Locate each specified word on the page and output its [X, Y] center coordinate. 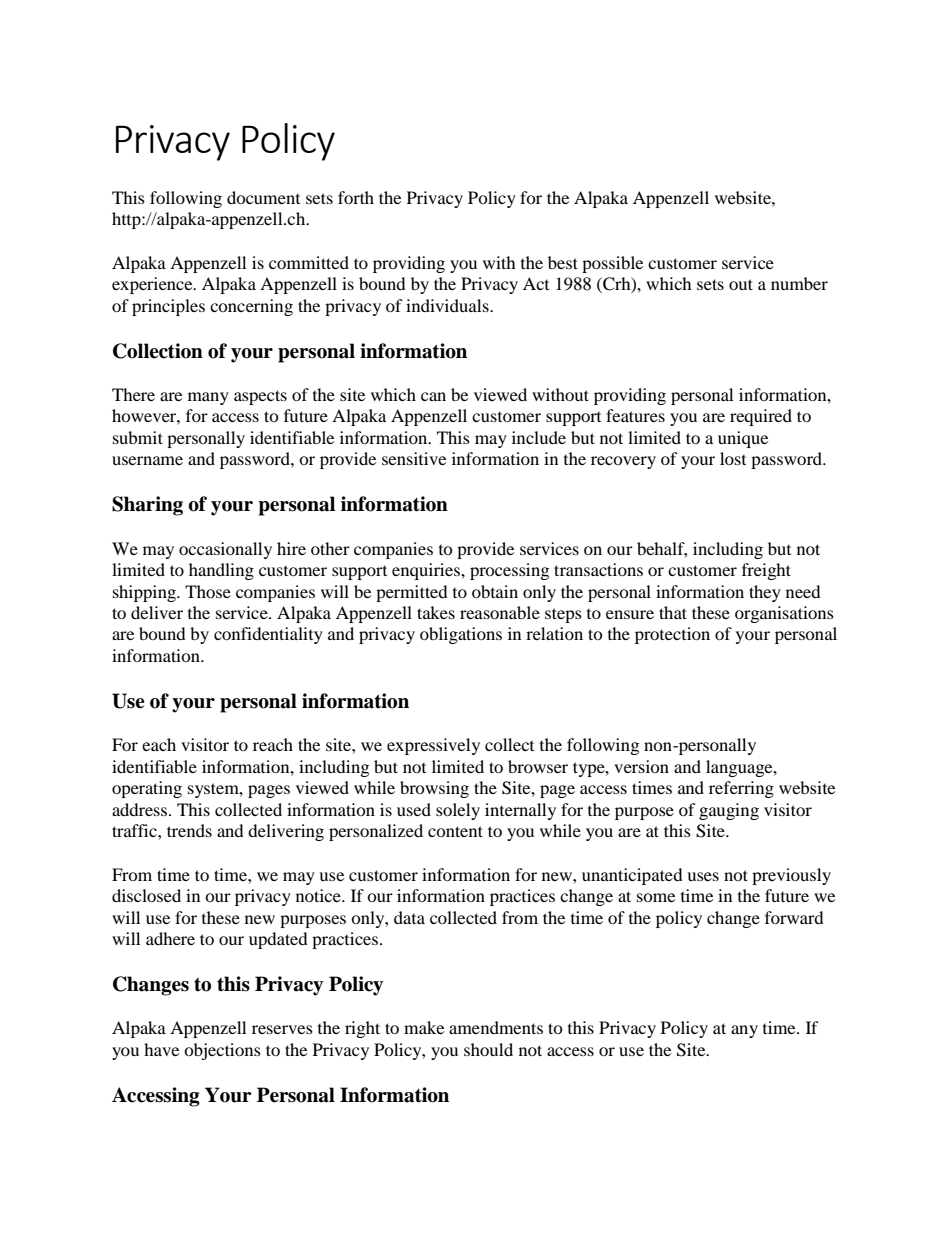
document [263, 197]
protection [672, 635]
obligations [461, 635]
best [563, 262]
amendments [496, 1027]
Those [208, 591]
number [799, 283]
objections [222, 1051]
